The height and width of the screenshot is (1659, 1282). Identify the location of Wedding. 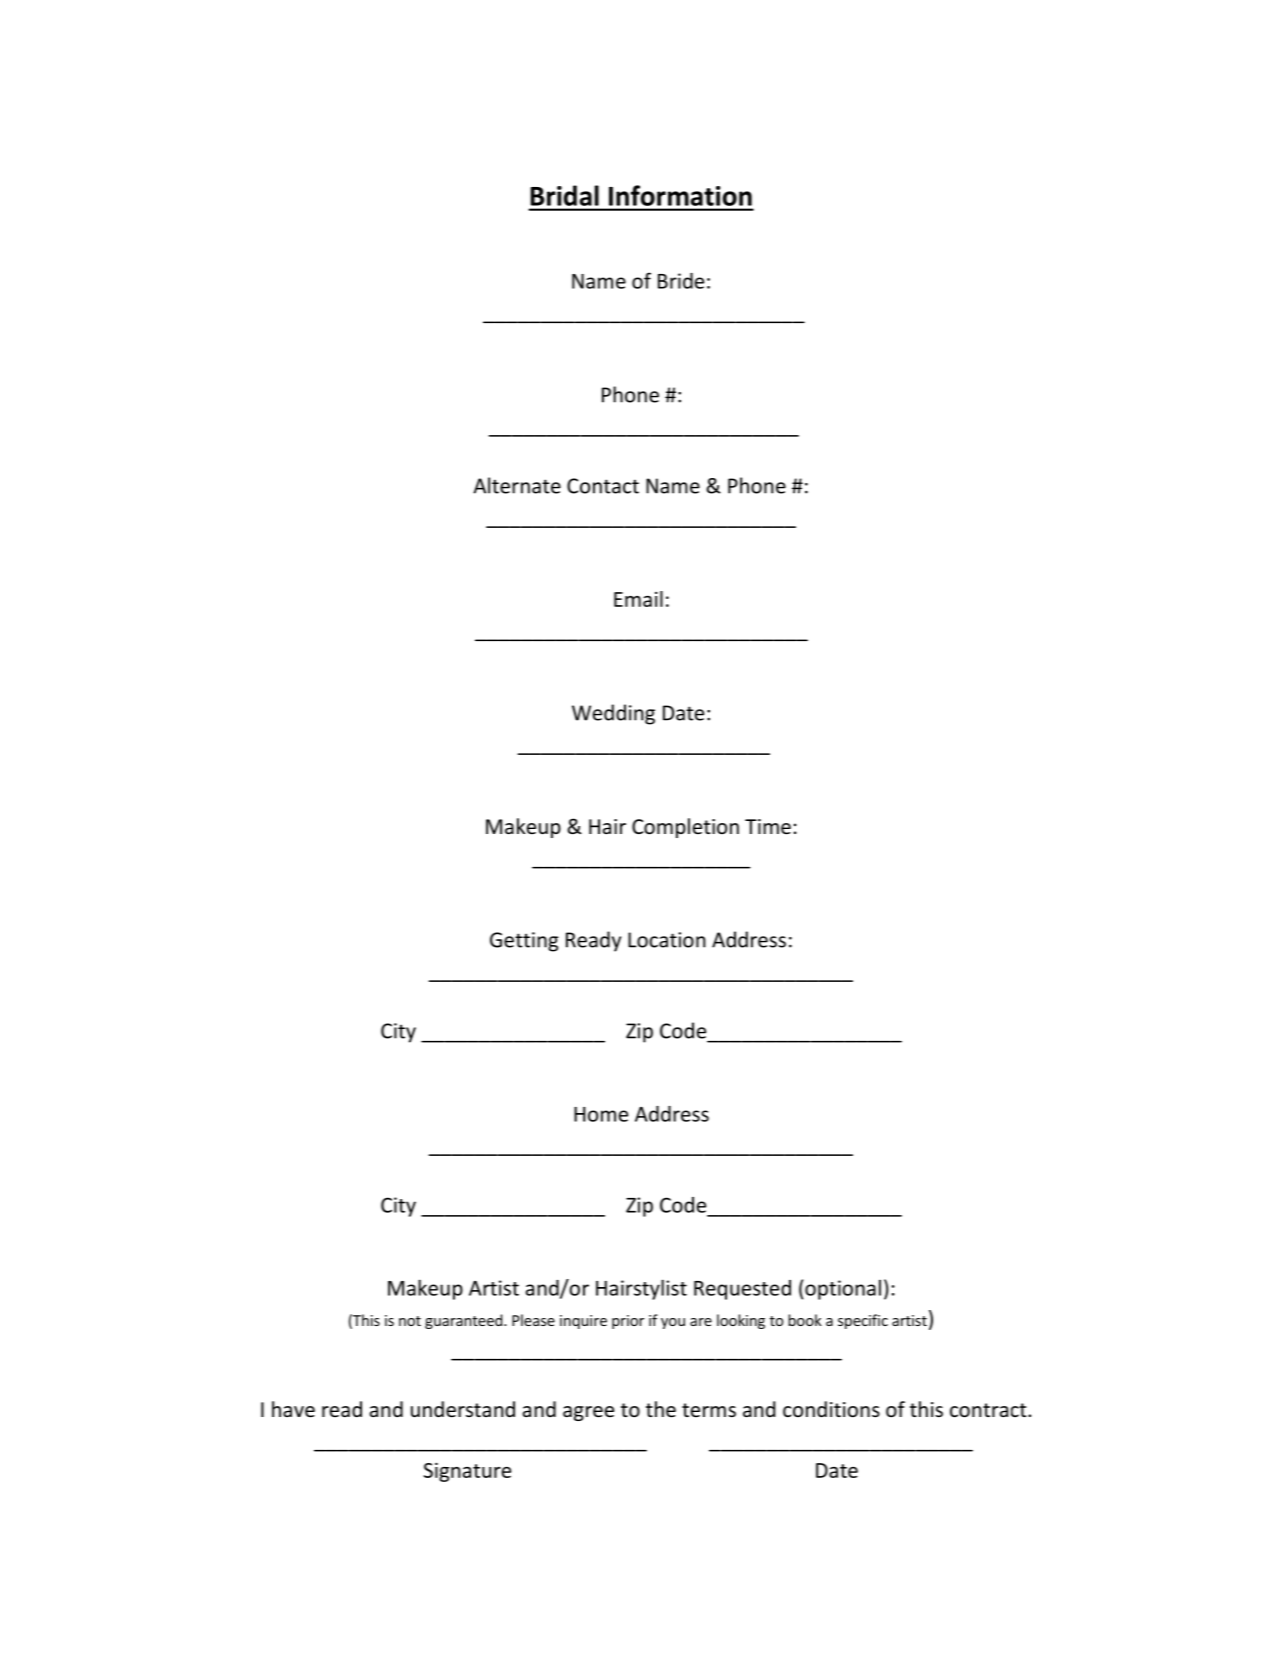
(613, 714).
